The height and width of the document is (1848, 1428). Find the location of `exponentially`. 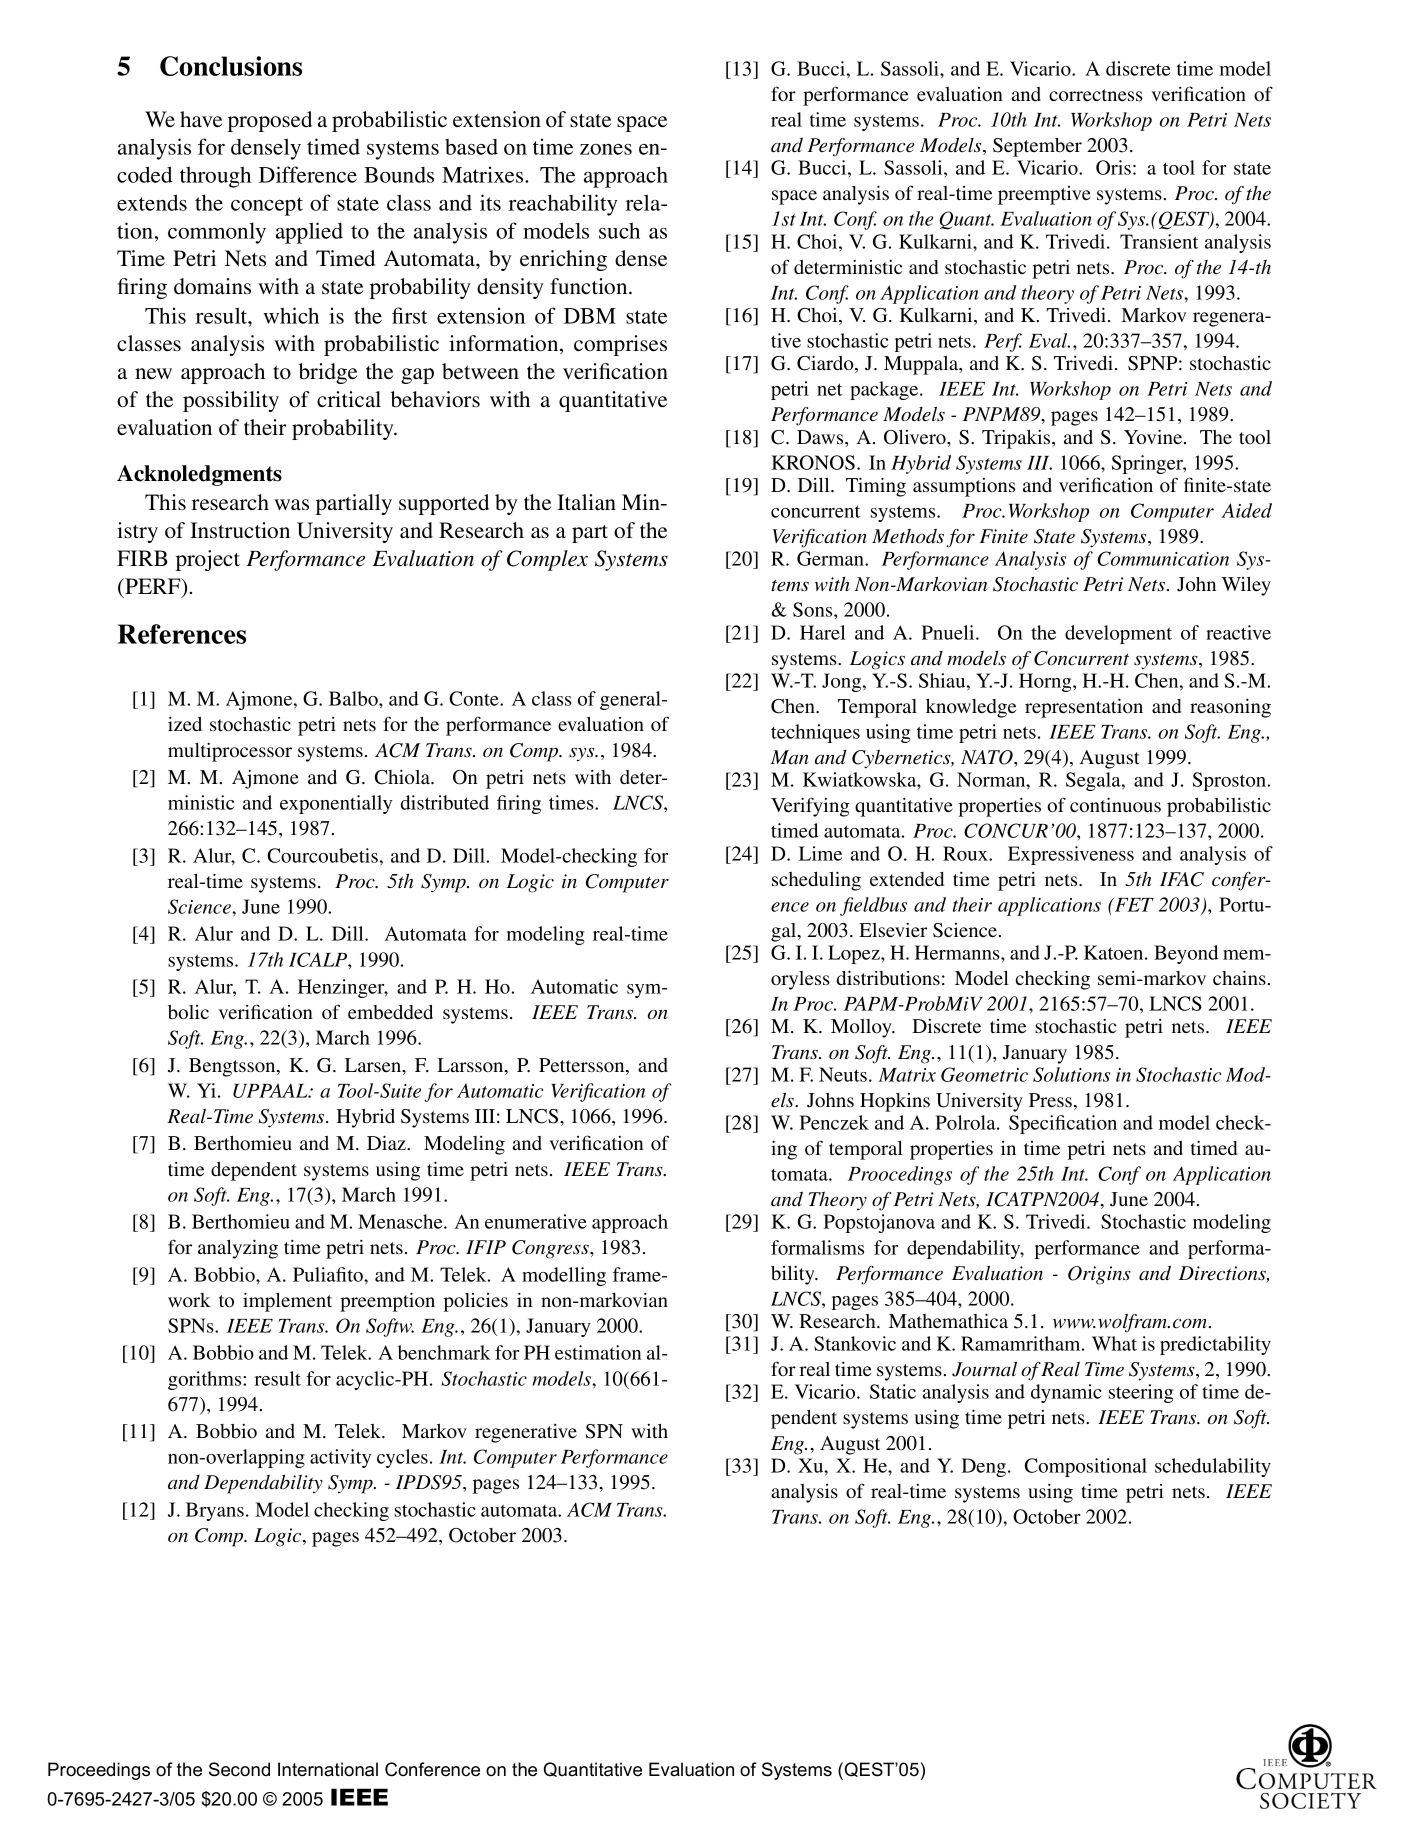

exponentially is located at coordinates (336, 804).
